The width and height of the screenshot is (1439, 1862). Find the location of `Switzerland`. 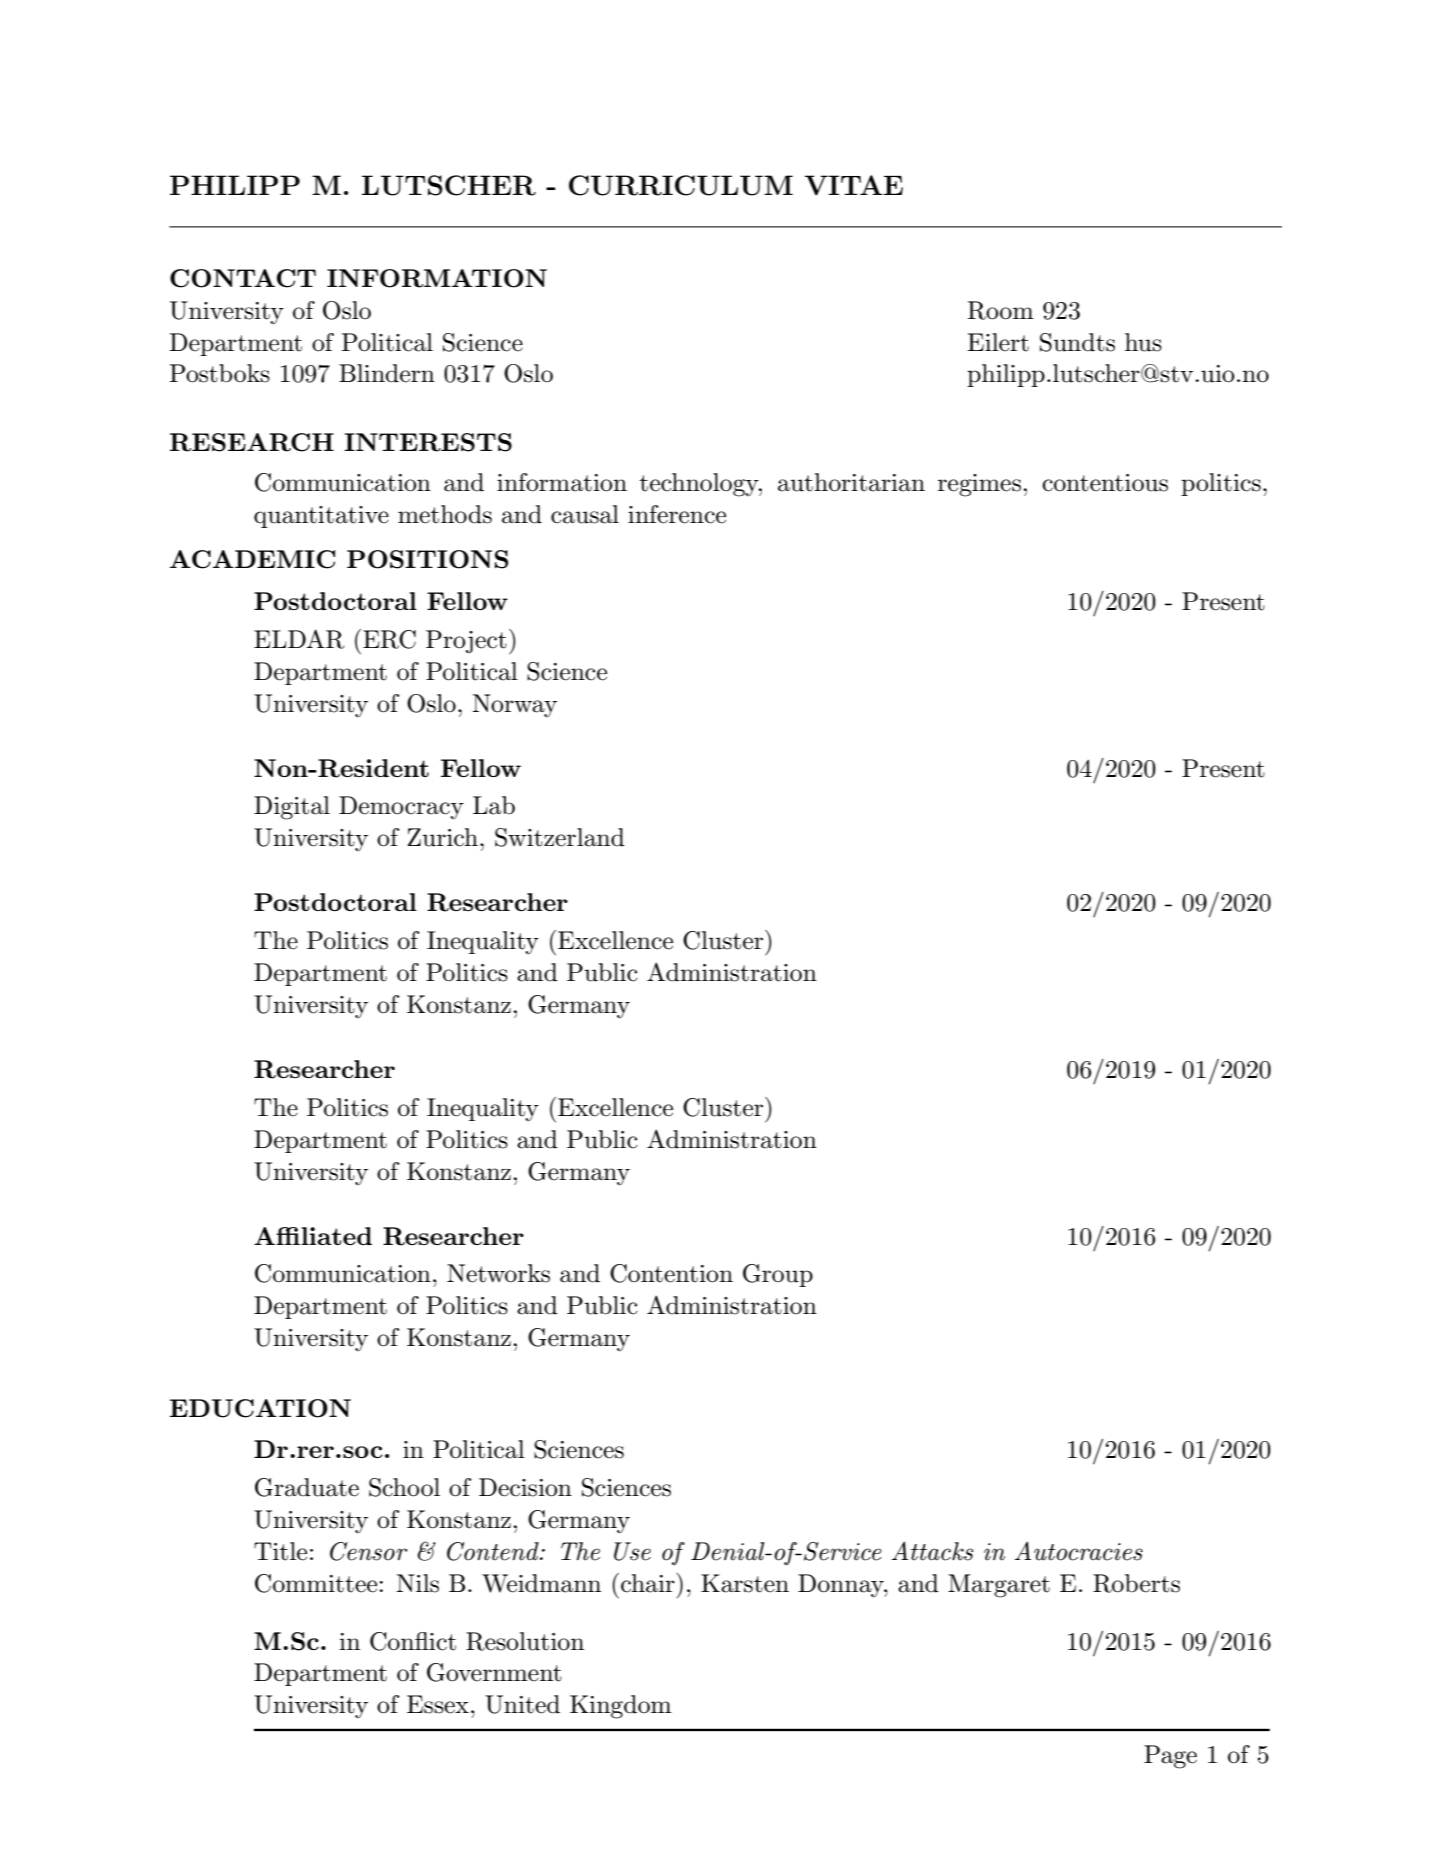

Switzerland is located at coordinates (560, 837).
